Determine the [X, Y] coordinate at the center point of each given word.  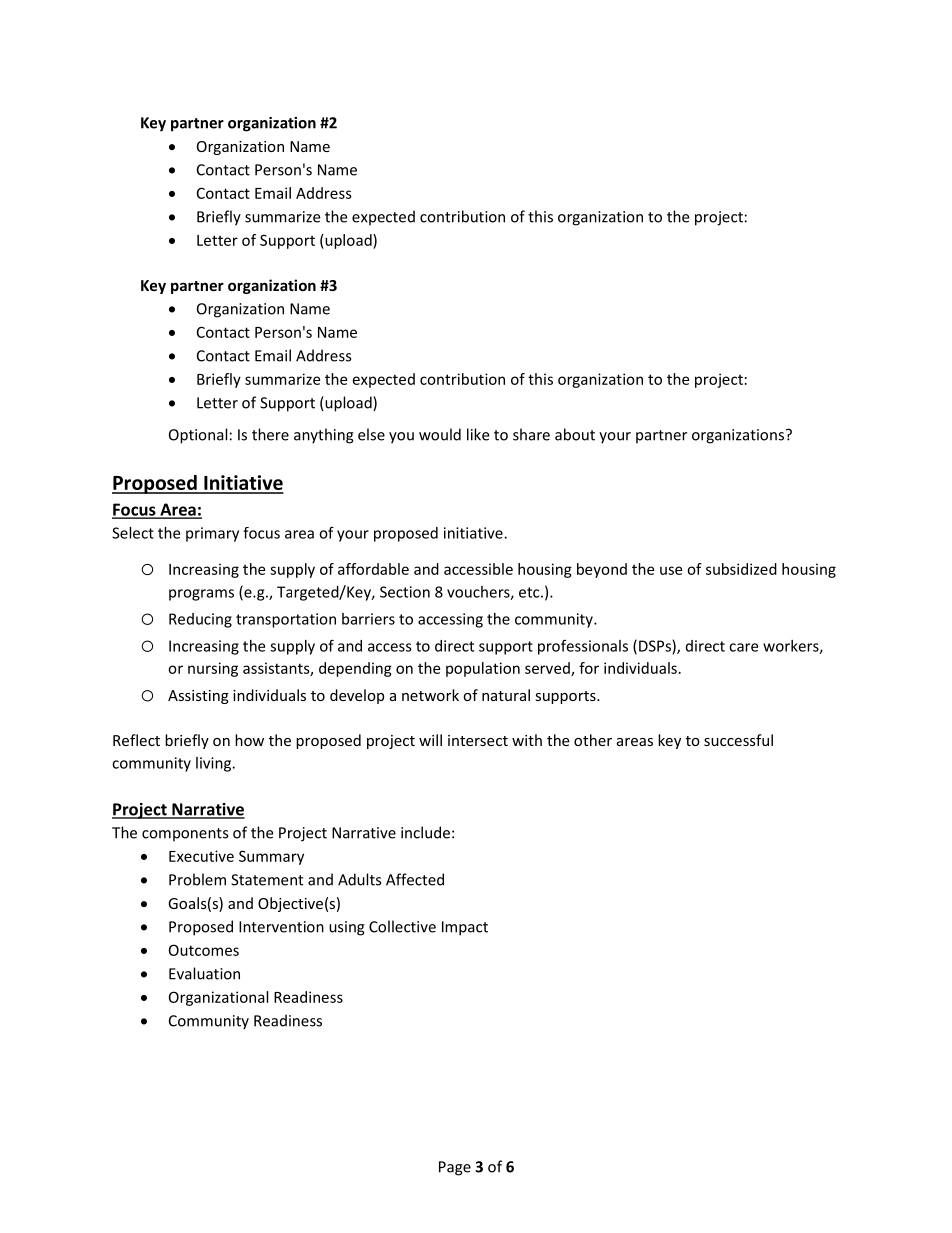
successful [738, 740]
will [430, 740]
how [249, 740]
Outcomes [204, 950]
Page [455, 1168]
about [575, 434]
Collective [402, 926]
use [671, 570]
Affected [415, 879]
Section [405, 592]
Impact [465, 928]
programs [201, 595]
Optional [198, 436]
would [440, 434]
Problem [197, 879]
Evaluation [204, 973]
